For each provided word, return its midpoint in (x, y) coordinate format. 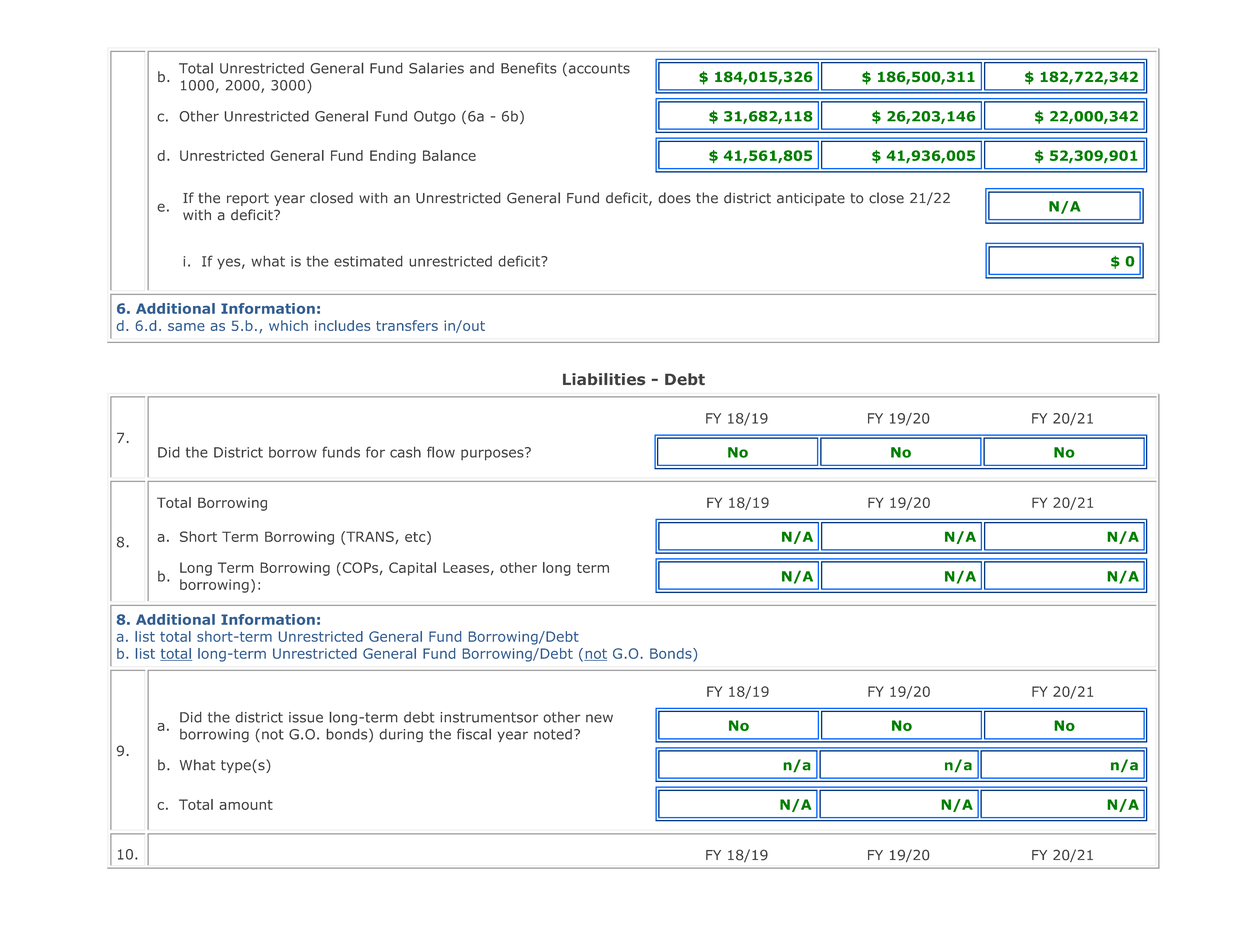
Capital (412, 569)
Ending (393, 157)
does (674, 198)
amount (246, 805)
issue (306, 717)
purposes (493, 453)
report (248, 199)
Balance (449, 155)
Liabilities (604, 379)
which (288, 325)
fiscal (474, 734)
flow (441, 452)
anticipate (811, 199)
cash (405, 452)
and (482, 68)
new (599, 718)
